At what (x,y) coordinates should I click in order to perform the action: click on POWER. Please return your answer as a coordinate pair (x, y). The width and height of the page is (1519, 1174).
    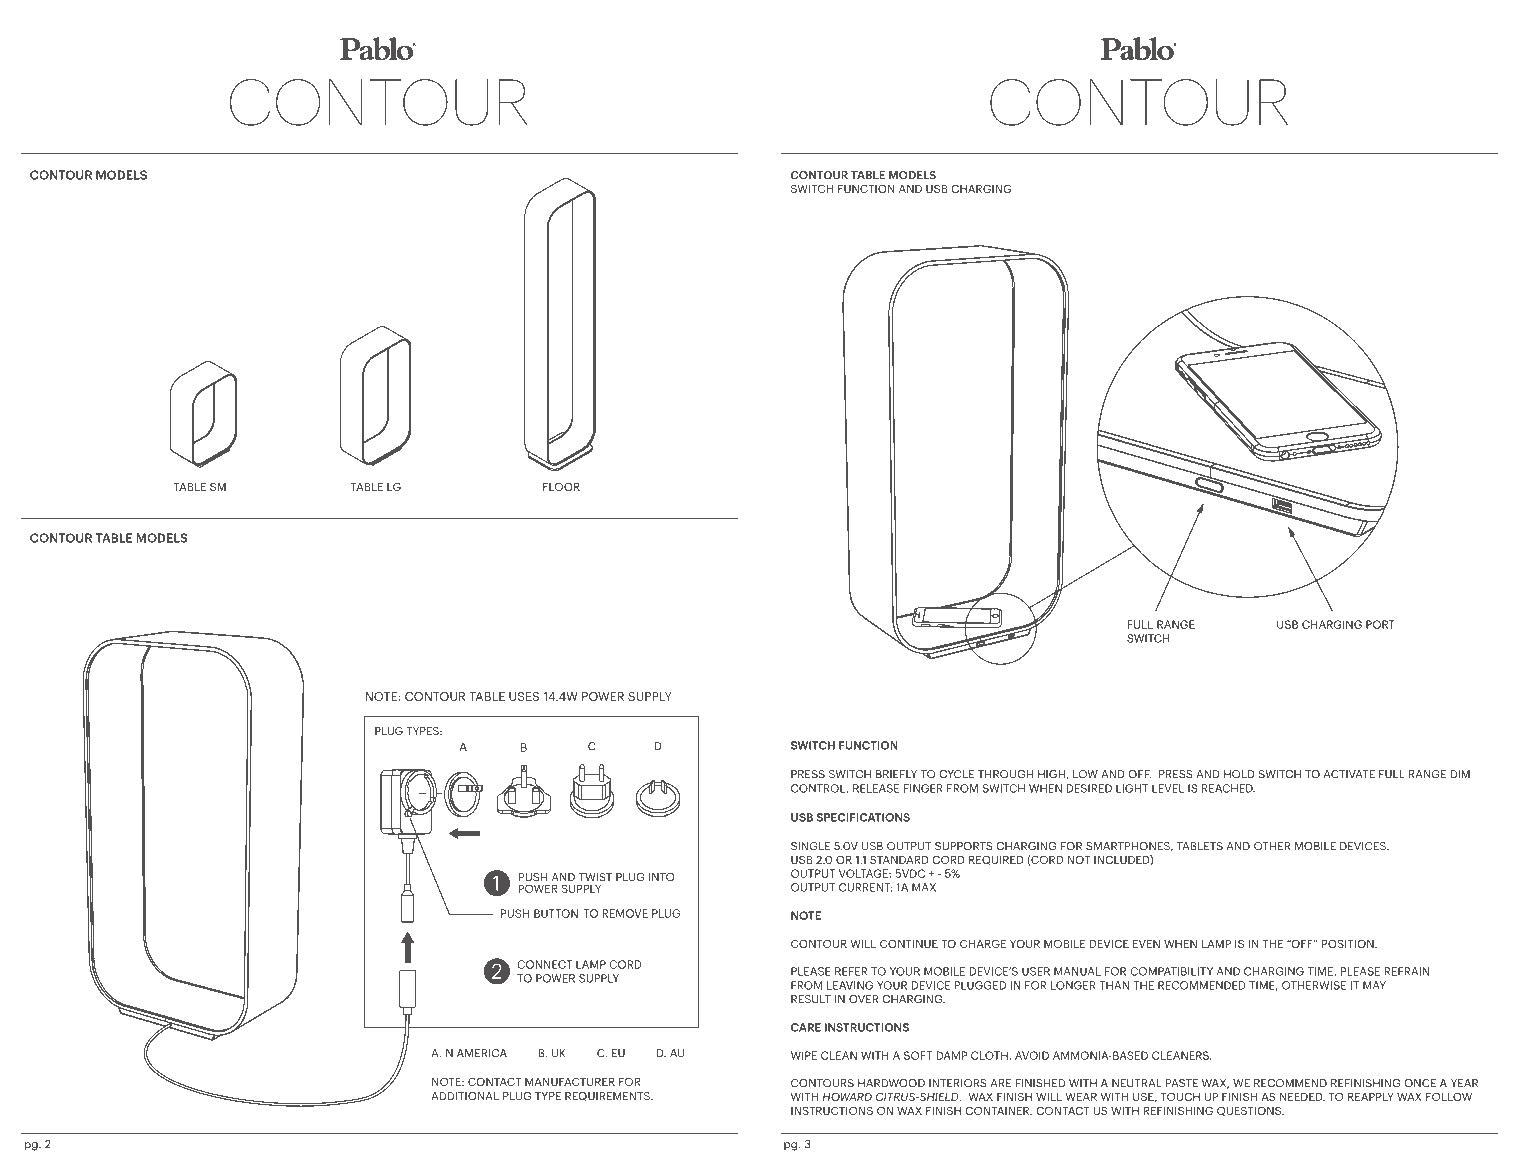
    Looking at the image, I should click on (603, 696).
